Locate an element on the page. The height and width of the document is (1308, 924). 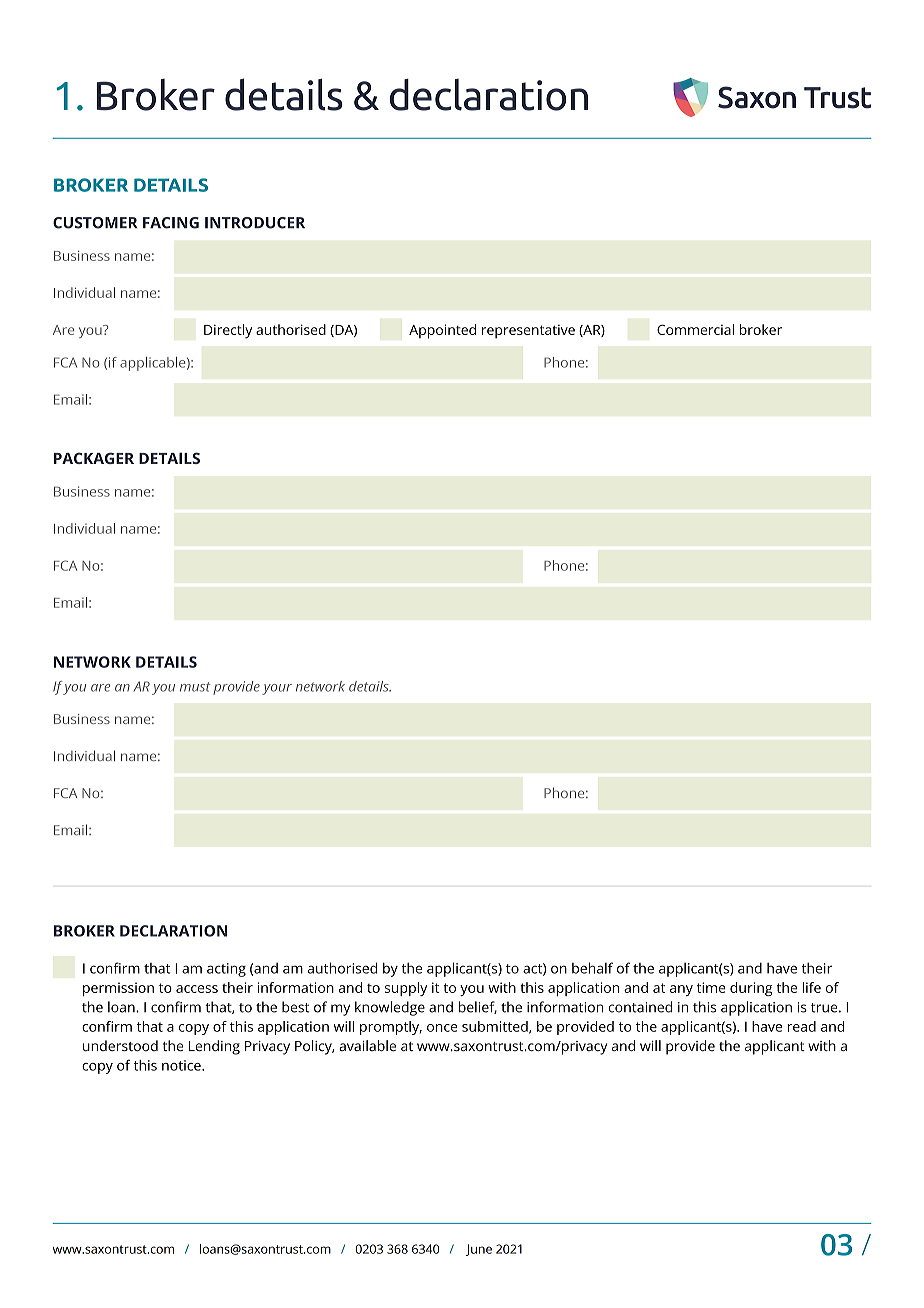
time is located at coordinates (711, 987).
